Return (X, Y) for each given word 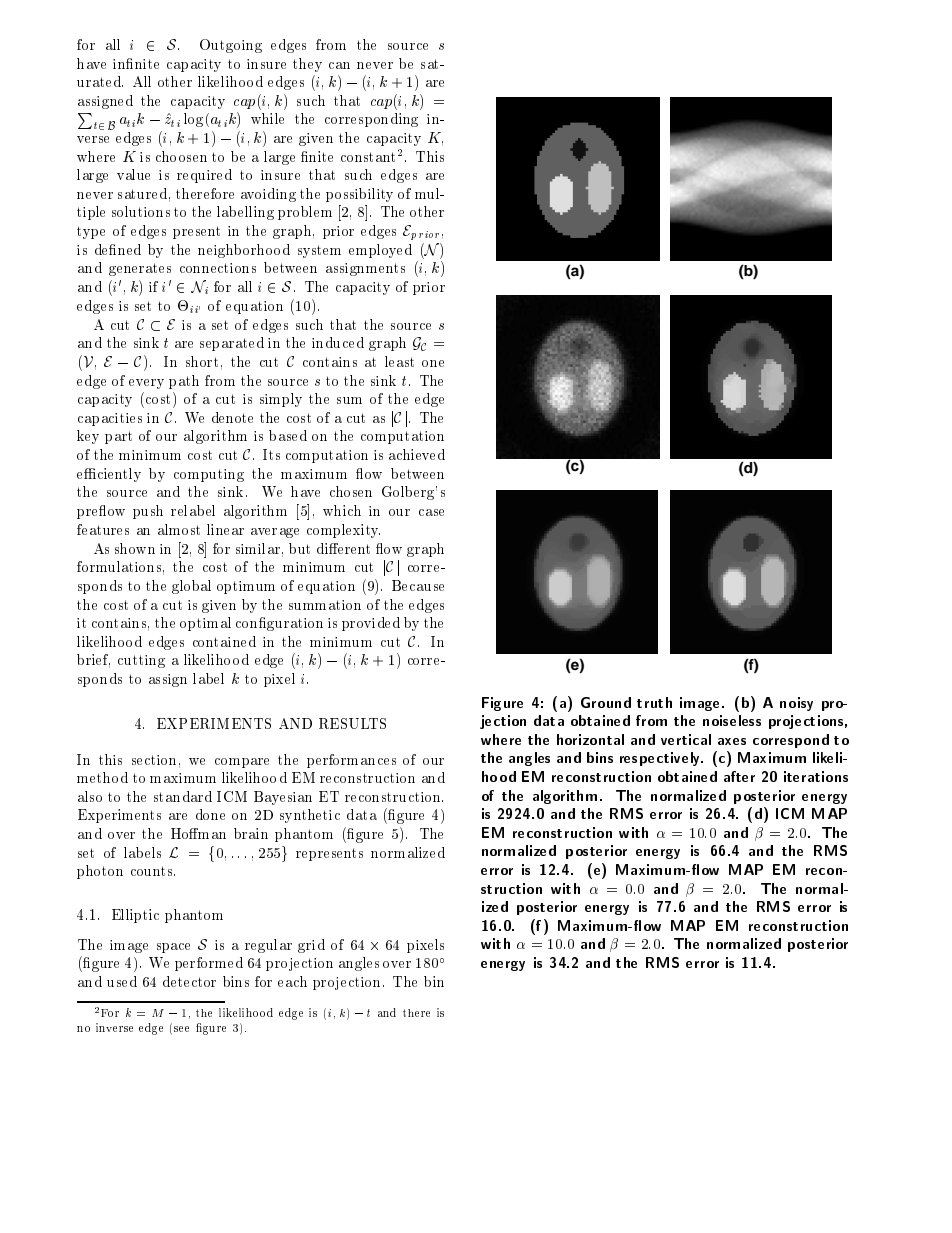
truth (654, 702)
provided (371, 624)
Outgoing (231, 46)
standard (183, 796)
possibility (359, 195)
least (399, 361)
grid (311, 946)
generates (140, 269)
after (739, 776)
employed (380, 251)
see (181, 1029)
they (307, 65)
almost (179, 529)
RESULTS (352, 723)
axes (732, 741)
